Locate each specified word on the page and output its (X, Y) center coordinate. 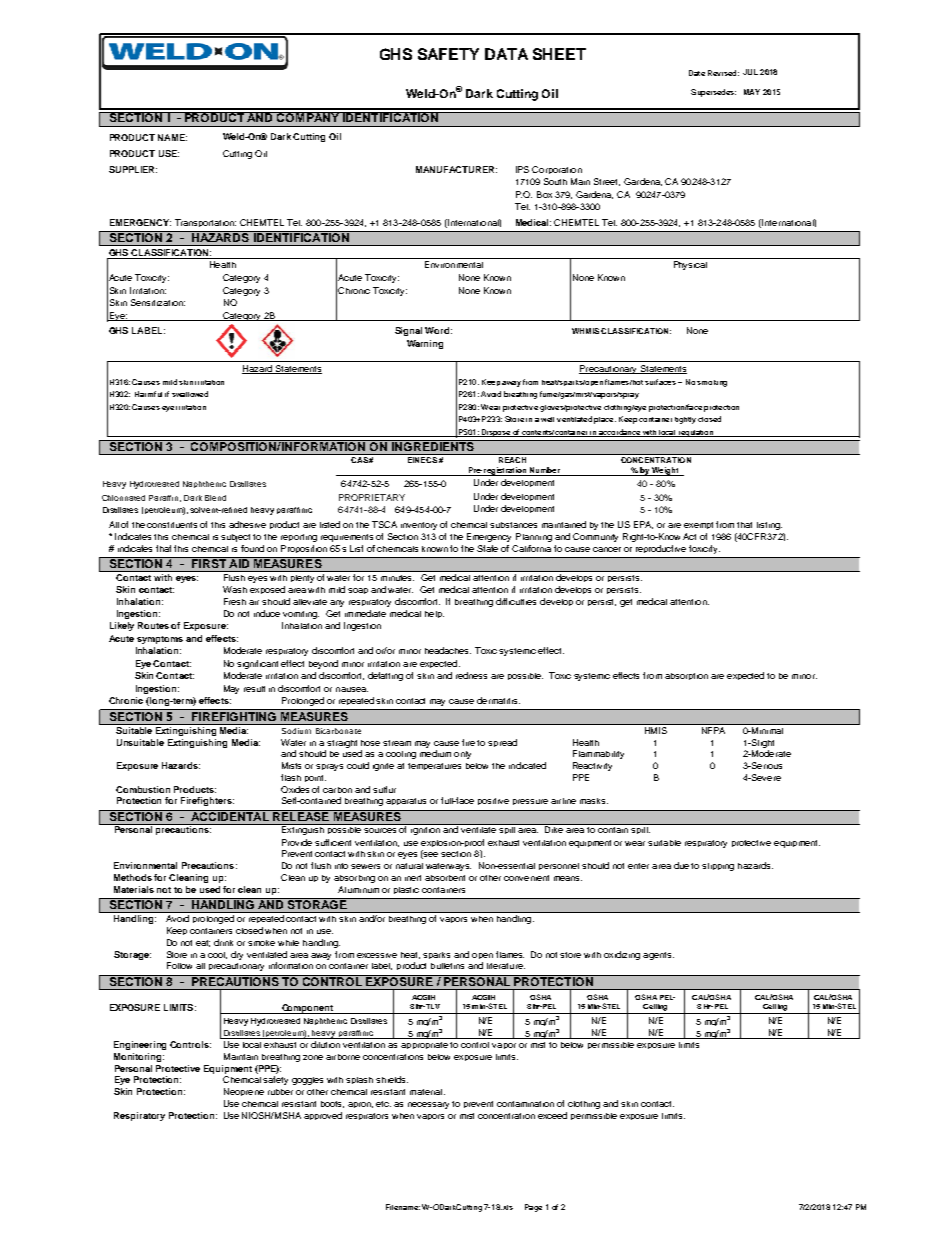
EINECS (422, 458)
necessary (428, 1105)
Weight (666, 471)
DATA (506, 54)
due (681, 865)
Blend (215, 498)
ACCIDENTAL (230, 815)
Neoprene (244, 1092)
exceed (552, 1115)
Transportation (205, 223)
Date (697, 73)
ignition (425, 829)
